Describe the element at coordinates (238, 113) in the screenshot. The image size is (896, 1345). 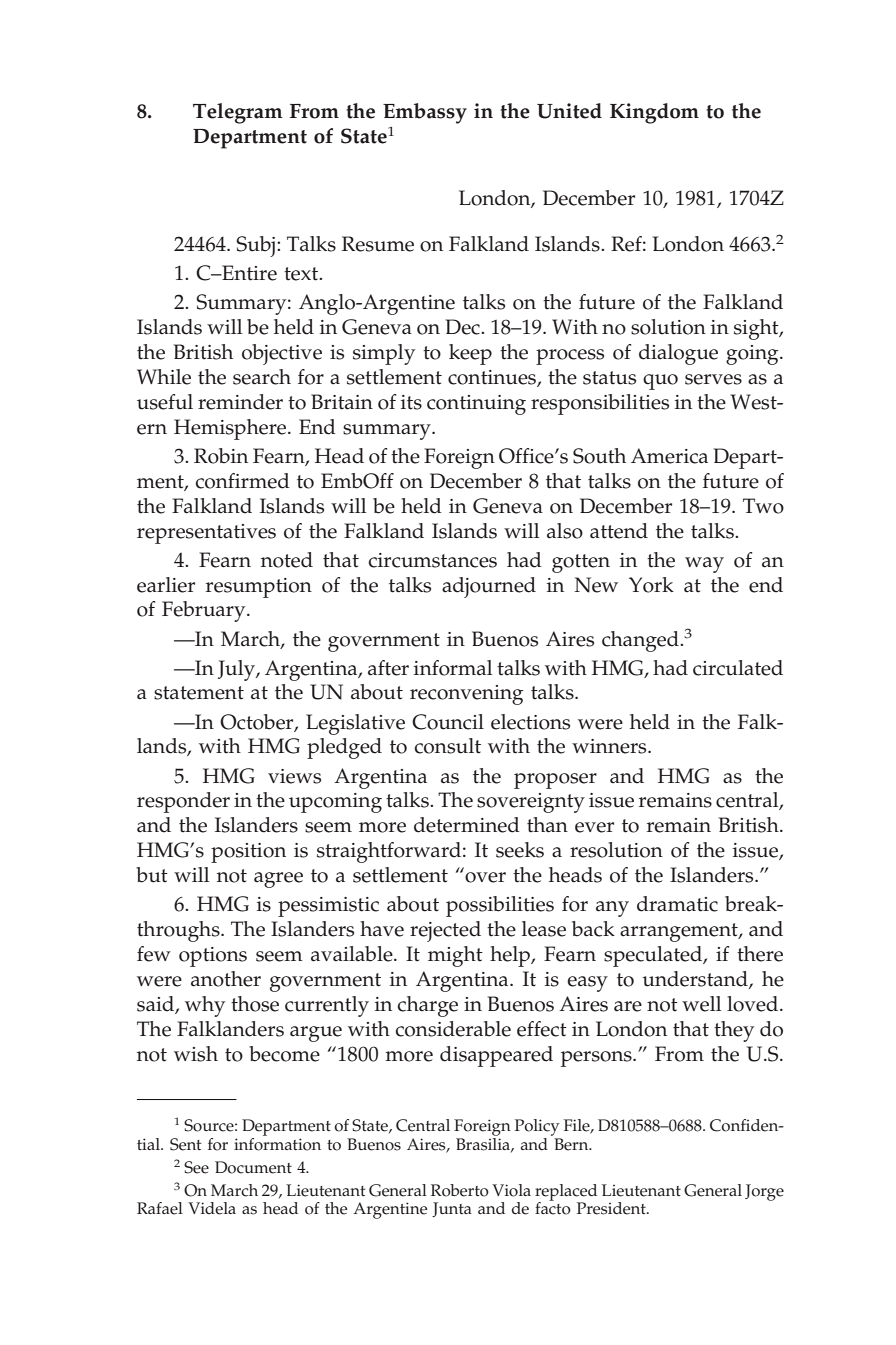
I see `Telegram` at that location.
